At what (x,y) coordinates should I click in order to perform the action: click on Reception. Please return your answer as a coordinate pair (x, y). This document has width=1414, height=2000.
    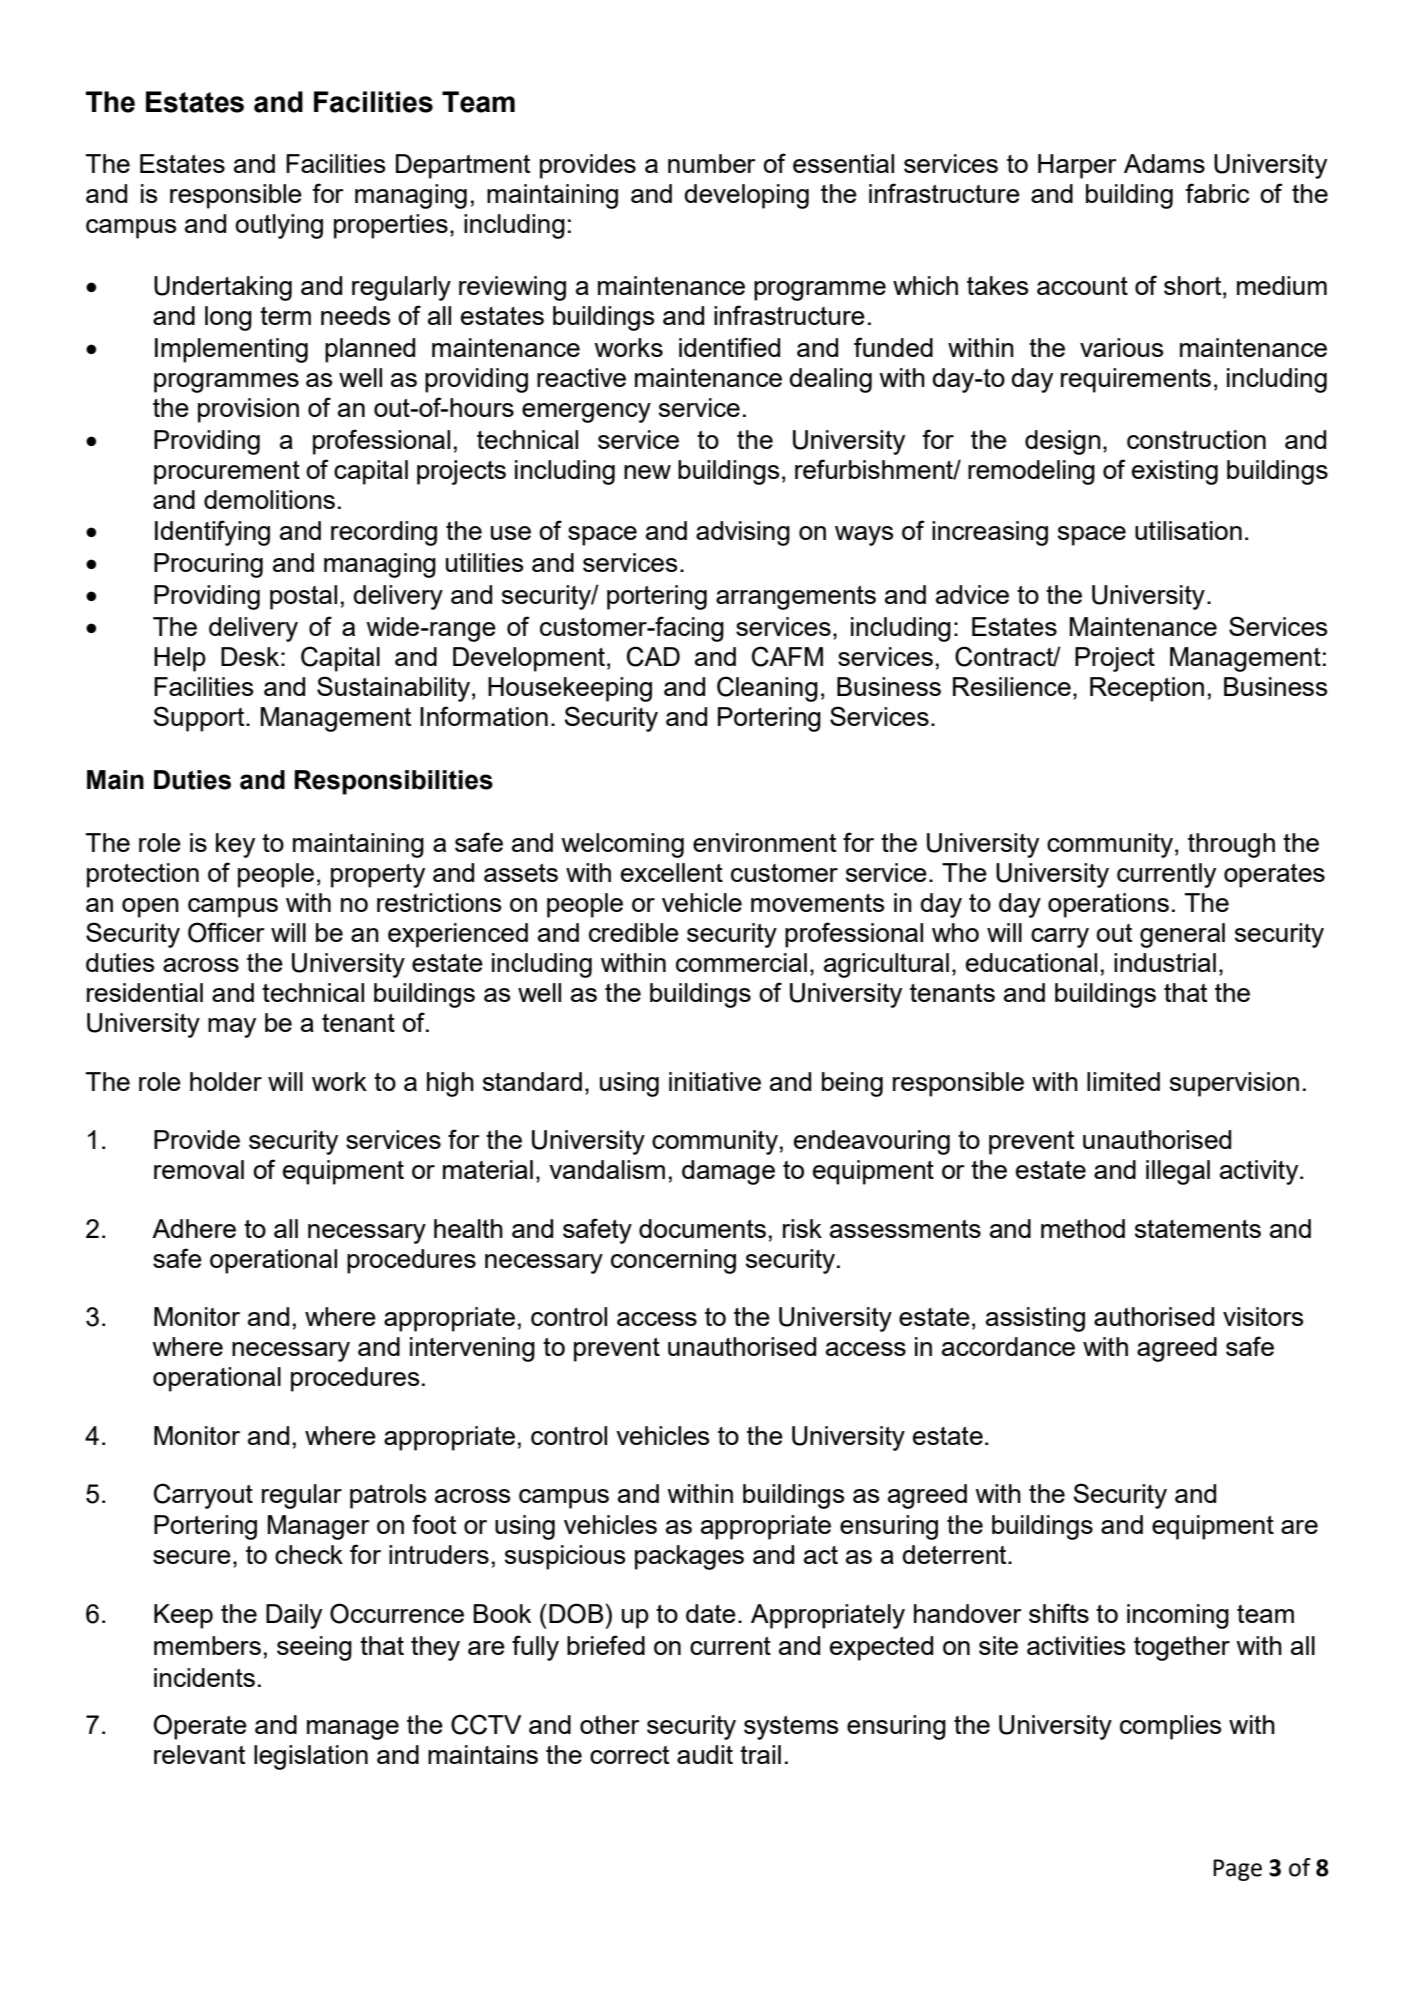
    Looking at the image, I should click on (1147, 689).
